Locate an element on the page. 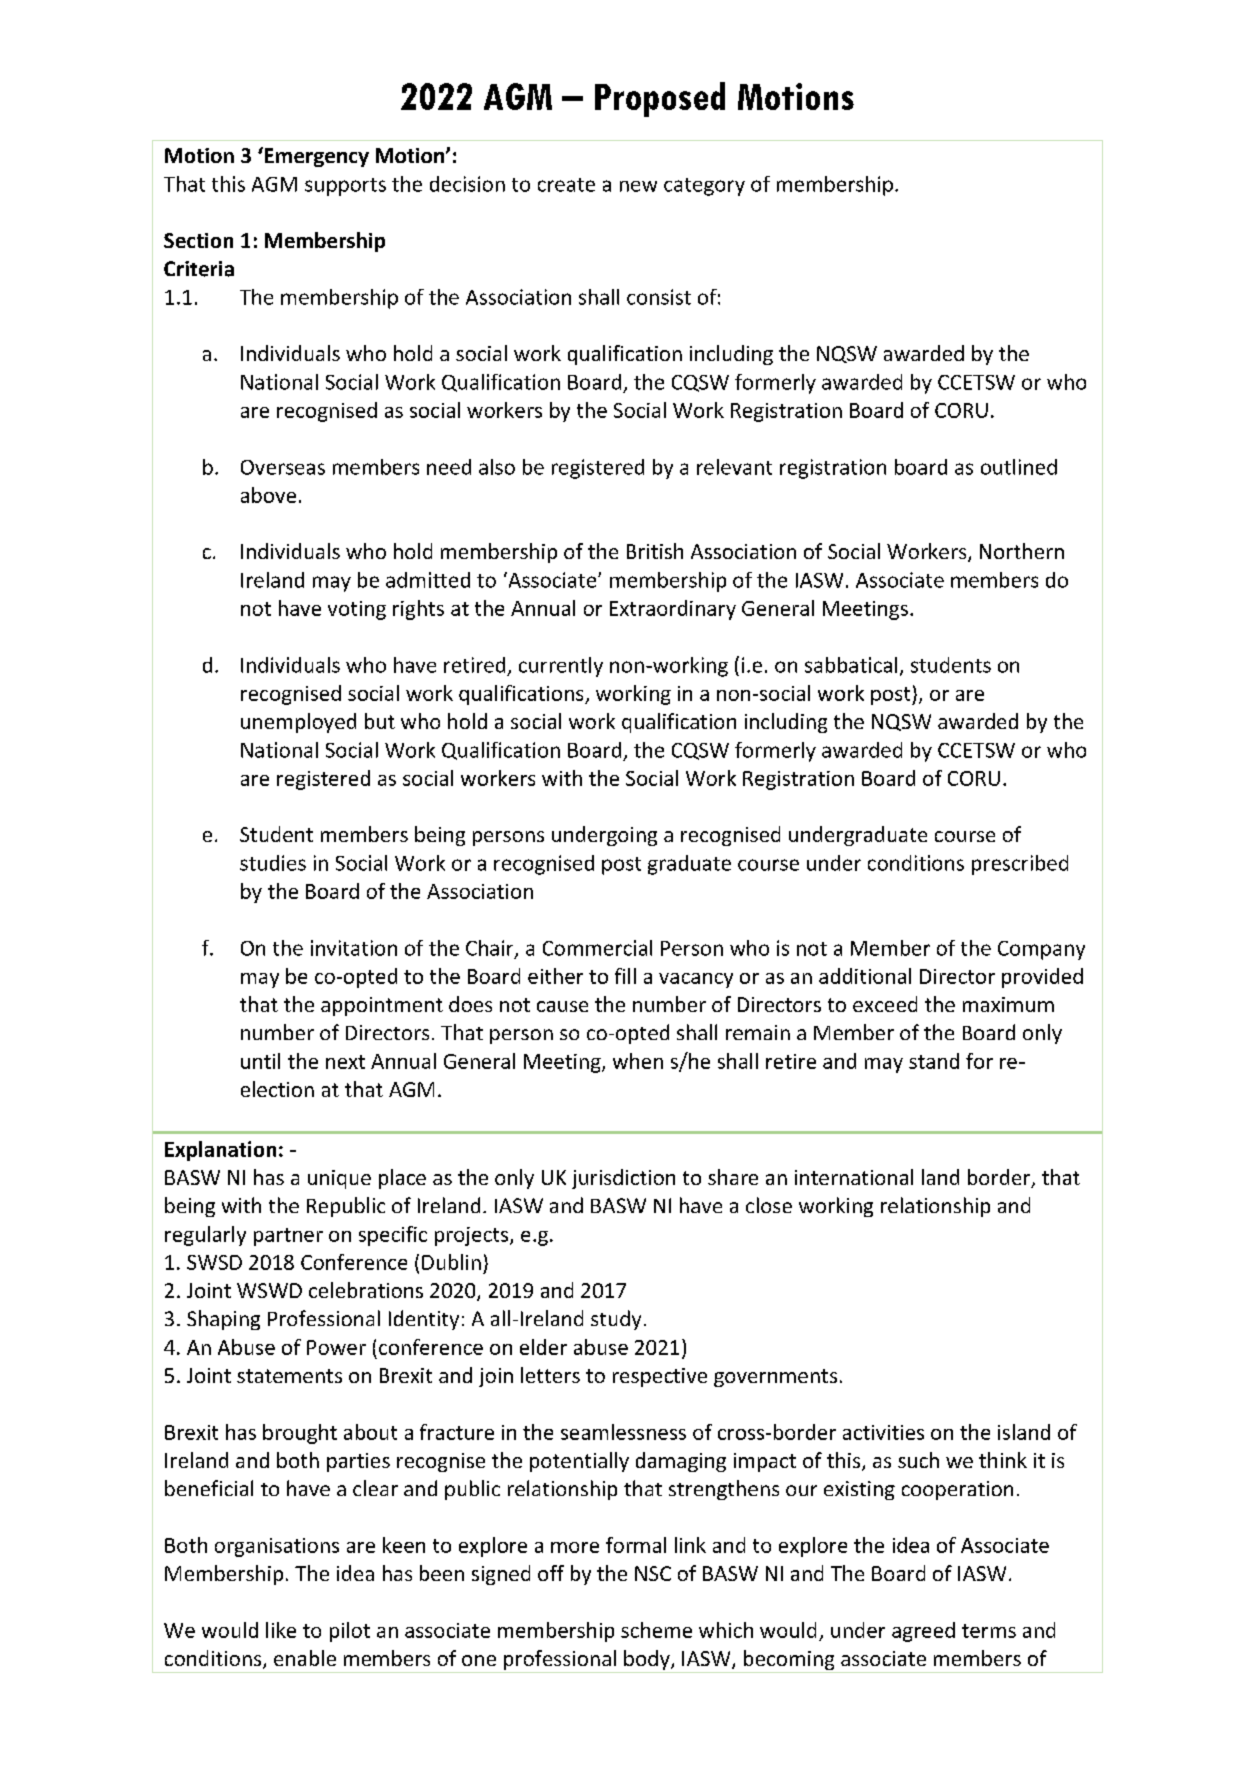  scheme is located at coordinates (656, 1630).
